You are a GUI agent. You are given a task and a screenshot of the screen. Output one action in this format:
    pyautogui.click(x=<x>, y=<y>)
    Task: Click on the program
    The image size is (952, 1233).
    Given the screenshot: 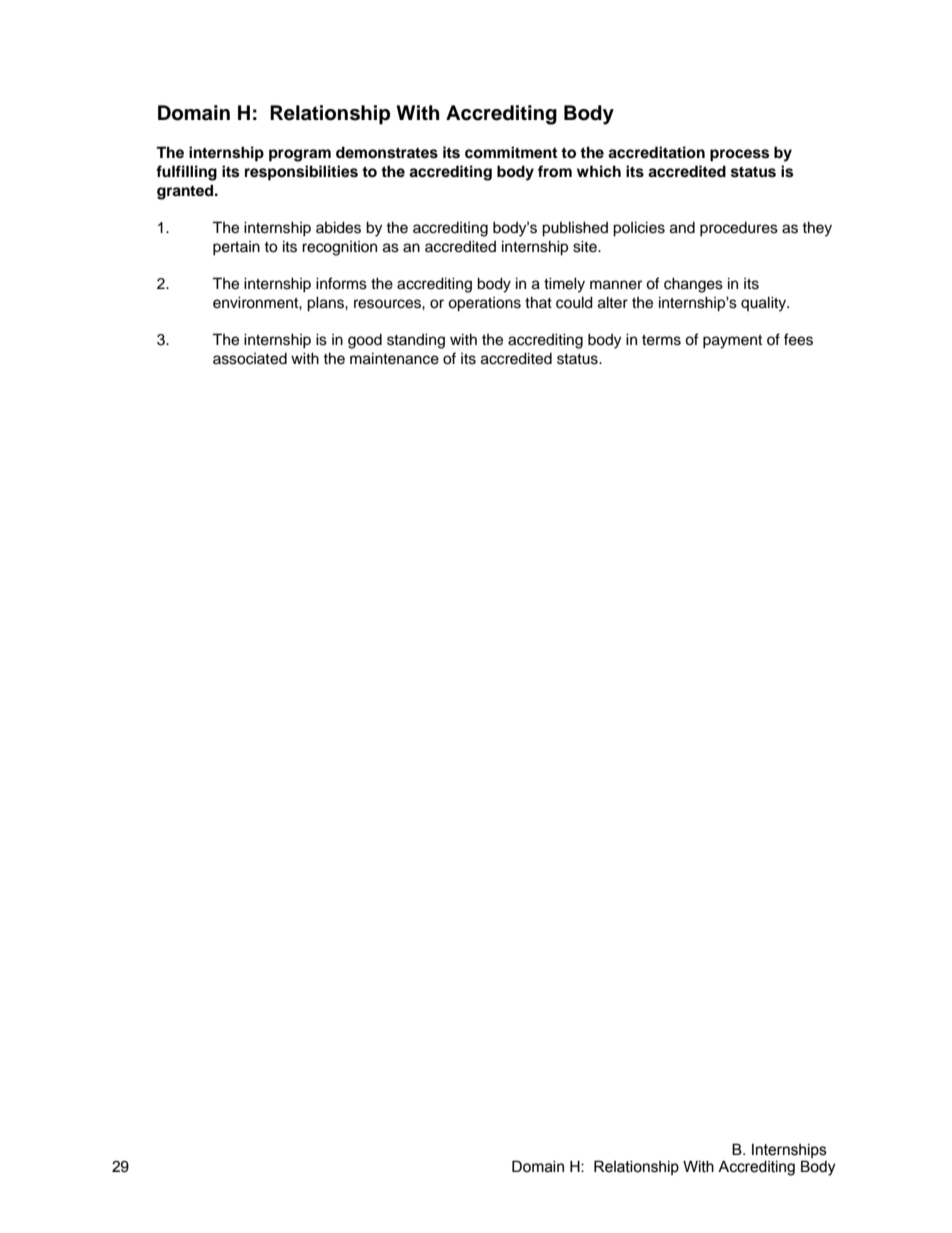 What is the action you would take?
    pyautogui.click(x=300, y=155)
